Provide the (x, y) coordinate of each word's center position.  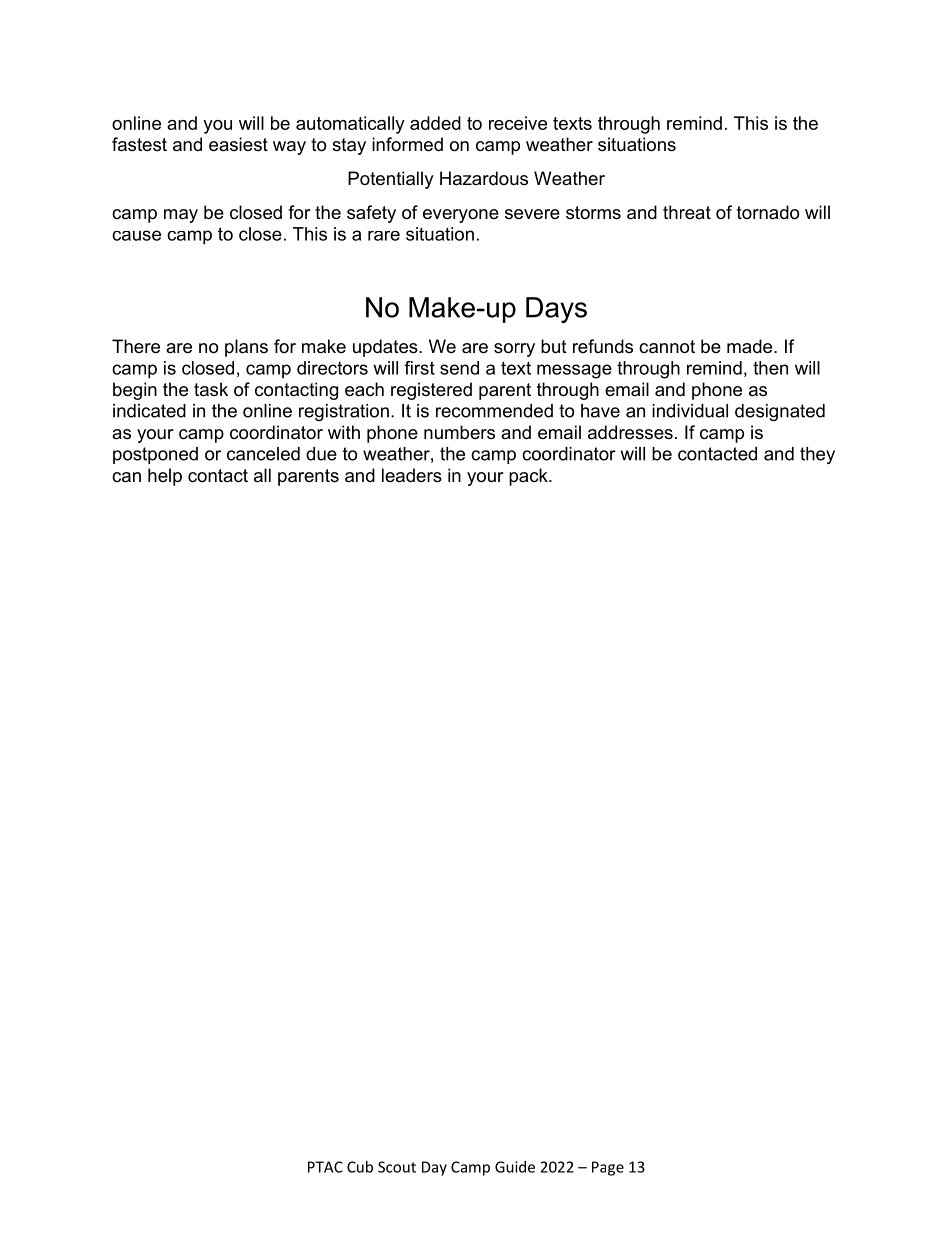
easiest (238, 144)
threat (687, 212)
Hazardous (484, 178)
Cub (360, 1167)
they (817, 455)
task (211, 389)
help (165, 477)
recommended (494, 411)
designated (780, 412)
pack (529, 477)
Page (608, 1168)
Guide (515, 1167)
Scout (397, 1167)
